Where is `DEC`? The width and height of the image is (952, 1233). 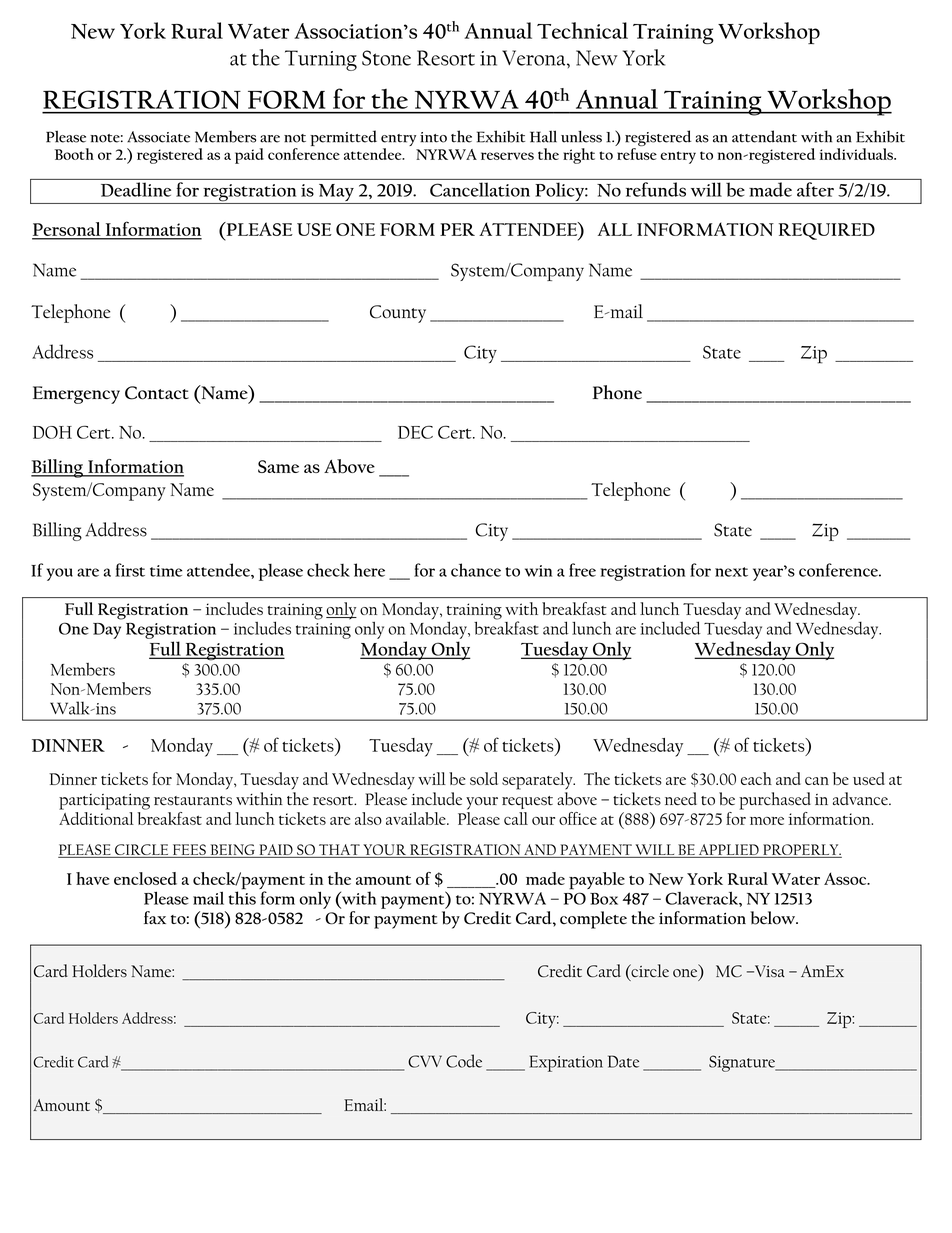
DEC is located at coordinates (415, 432).
